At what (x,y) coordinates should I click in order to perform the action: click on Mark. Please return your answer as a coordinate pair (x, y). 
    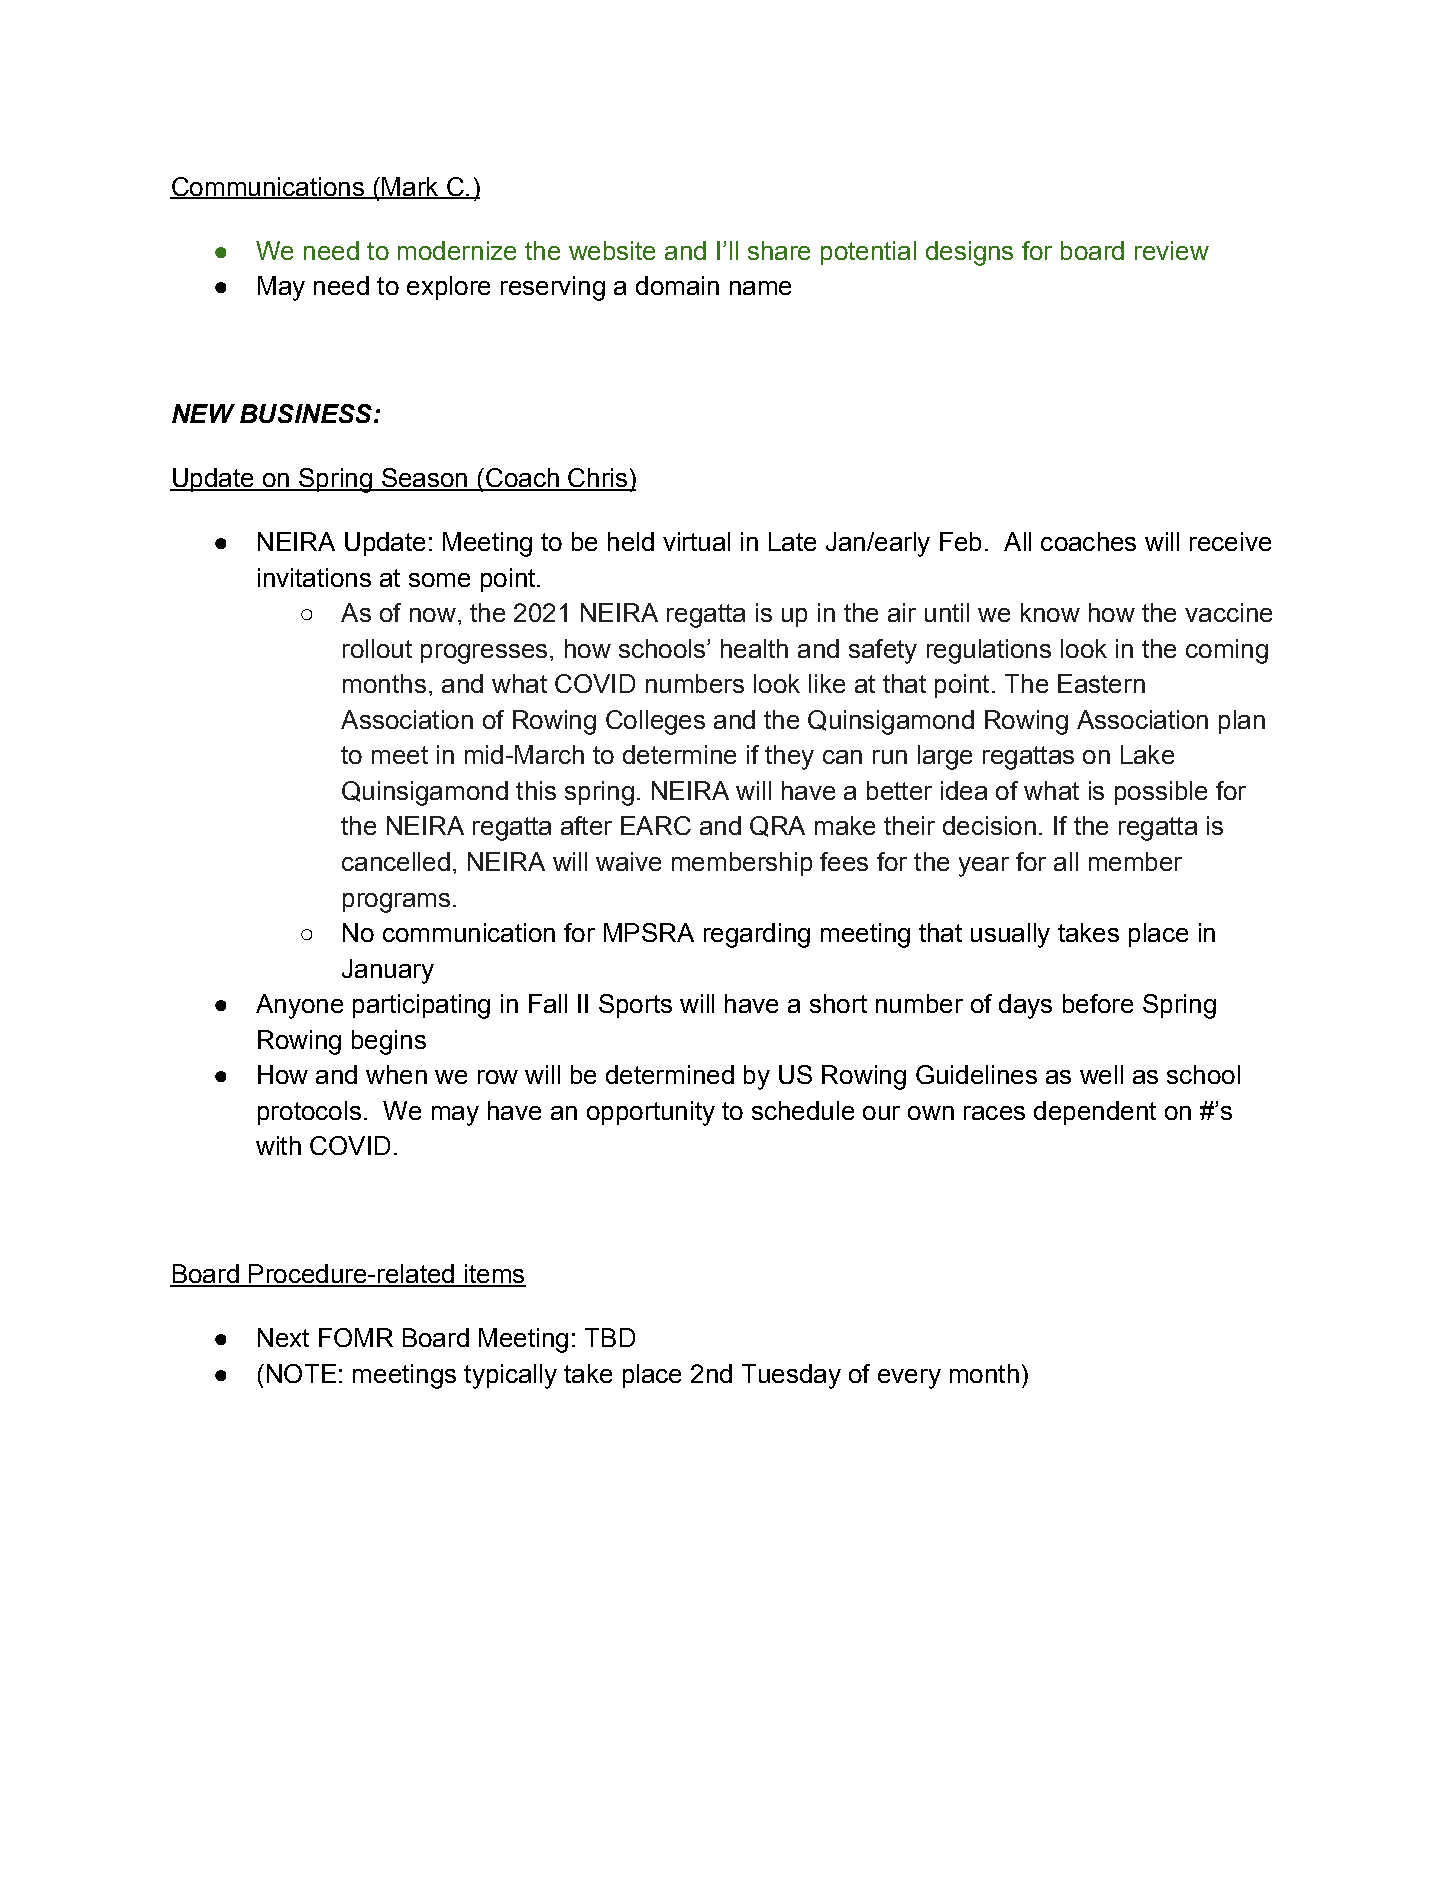
    Looking at the image, I should click on (410, 187).
